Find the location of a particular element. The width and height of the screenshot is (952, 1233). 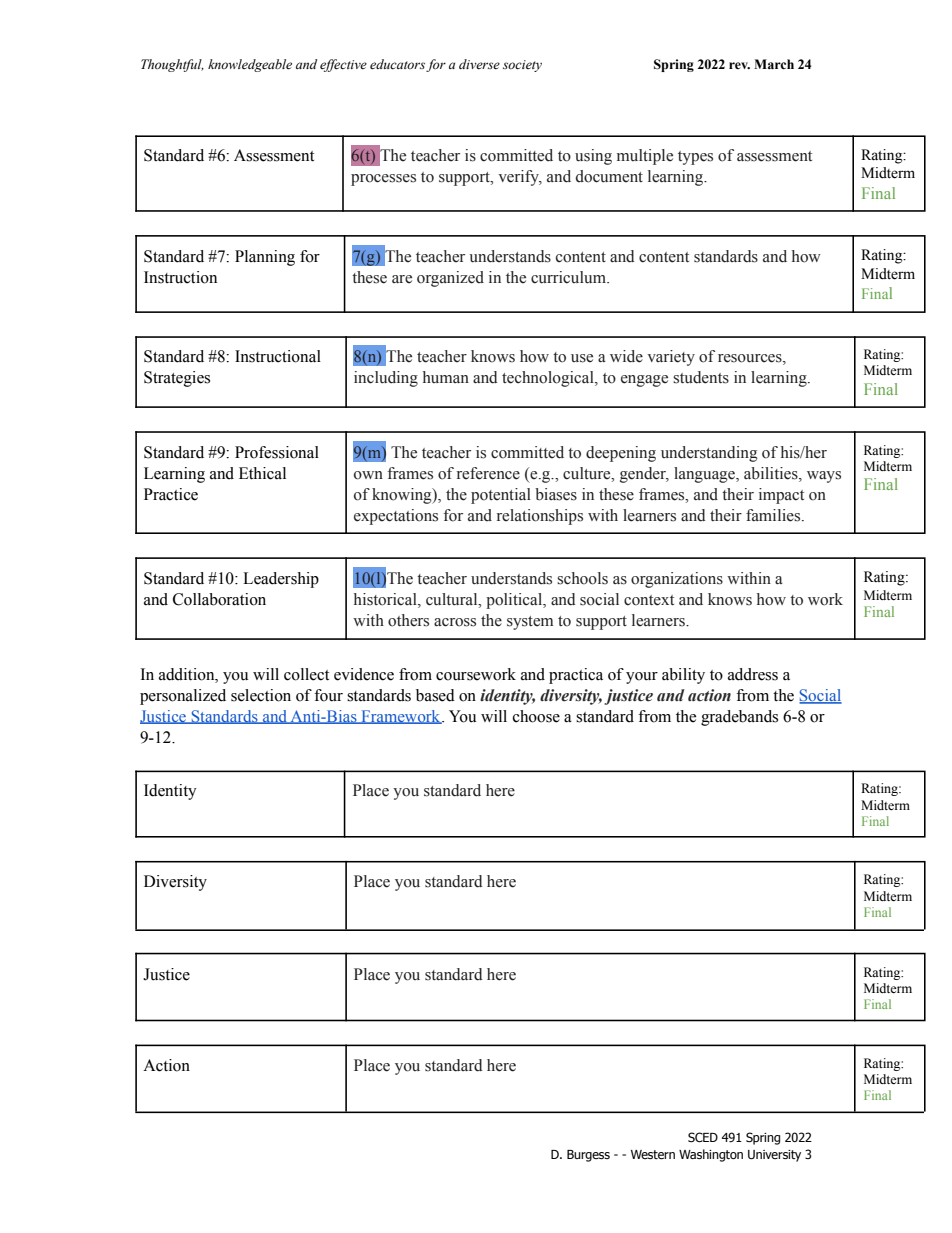

diverse is located at coordinates (479, 64).
